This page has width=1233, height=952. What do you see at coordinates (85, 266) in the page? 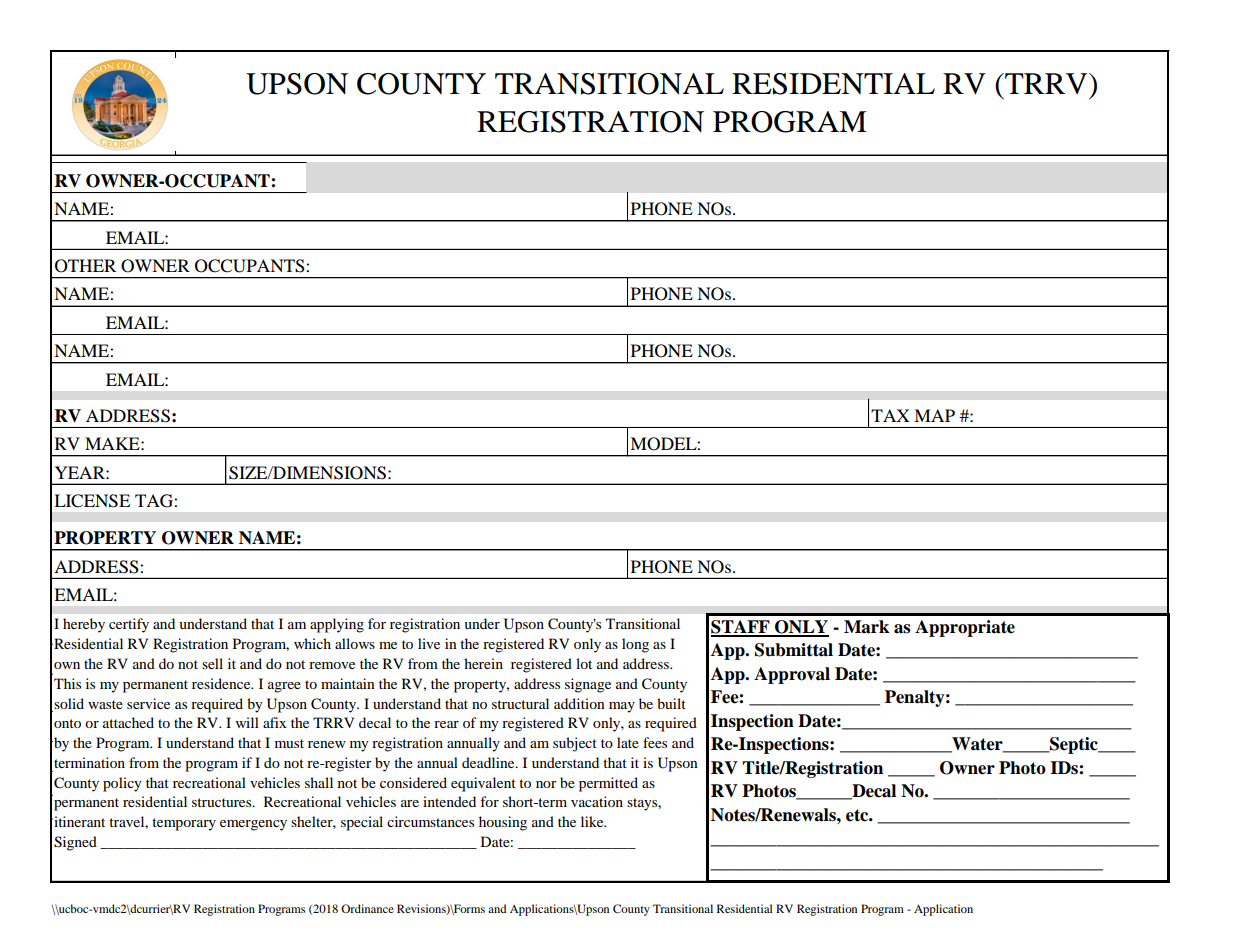
I see `OTHER` at bounding box center [85, 266].
